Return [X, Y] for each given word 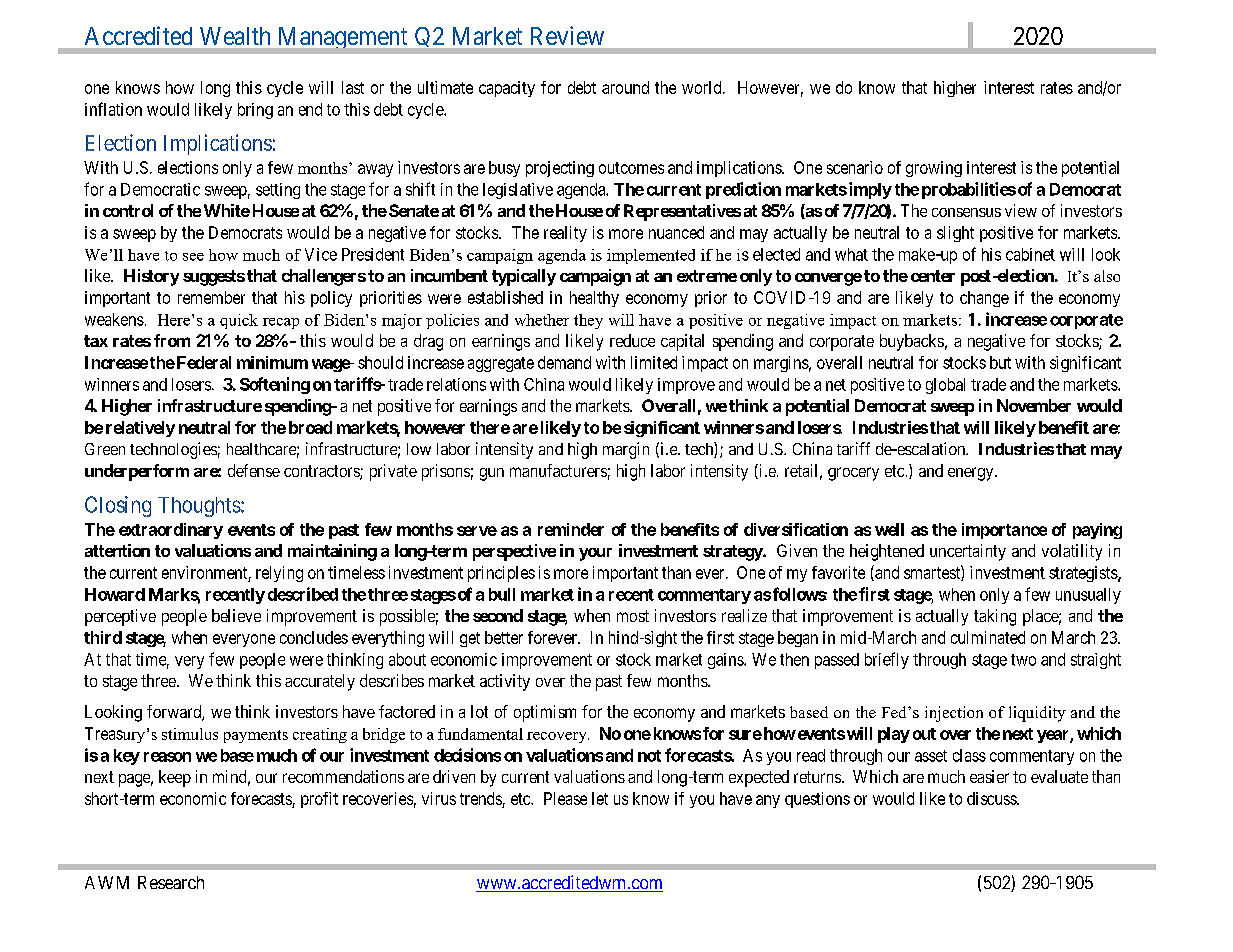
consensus [966, 212]
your [595, 554]
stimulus [190, 734]
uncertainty [968, 552]
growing [934, 169]
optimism [545, 713]
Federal [202, 362]
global [945, 386]
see [193, 257]
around [625, 87]
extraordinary [171, 531]
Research [171, 882]
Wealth [235, 36]
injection [954, 714]
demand [564, 362]
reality [565, 234]
